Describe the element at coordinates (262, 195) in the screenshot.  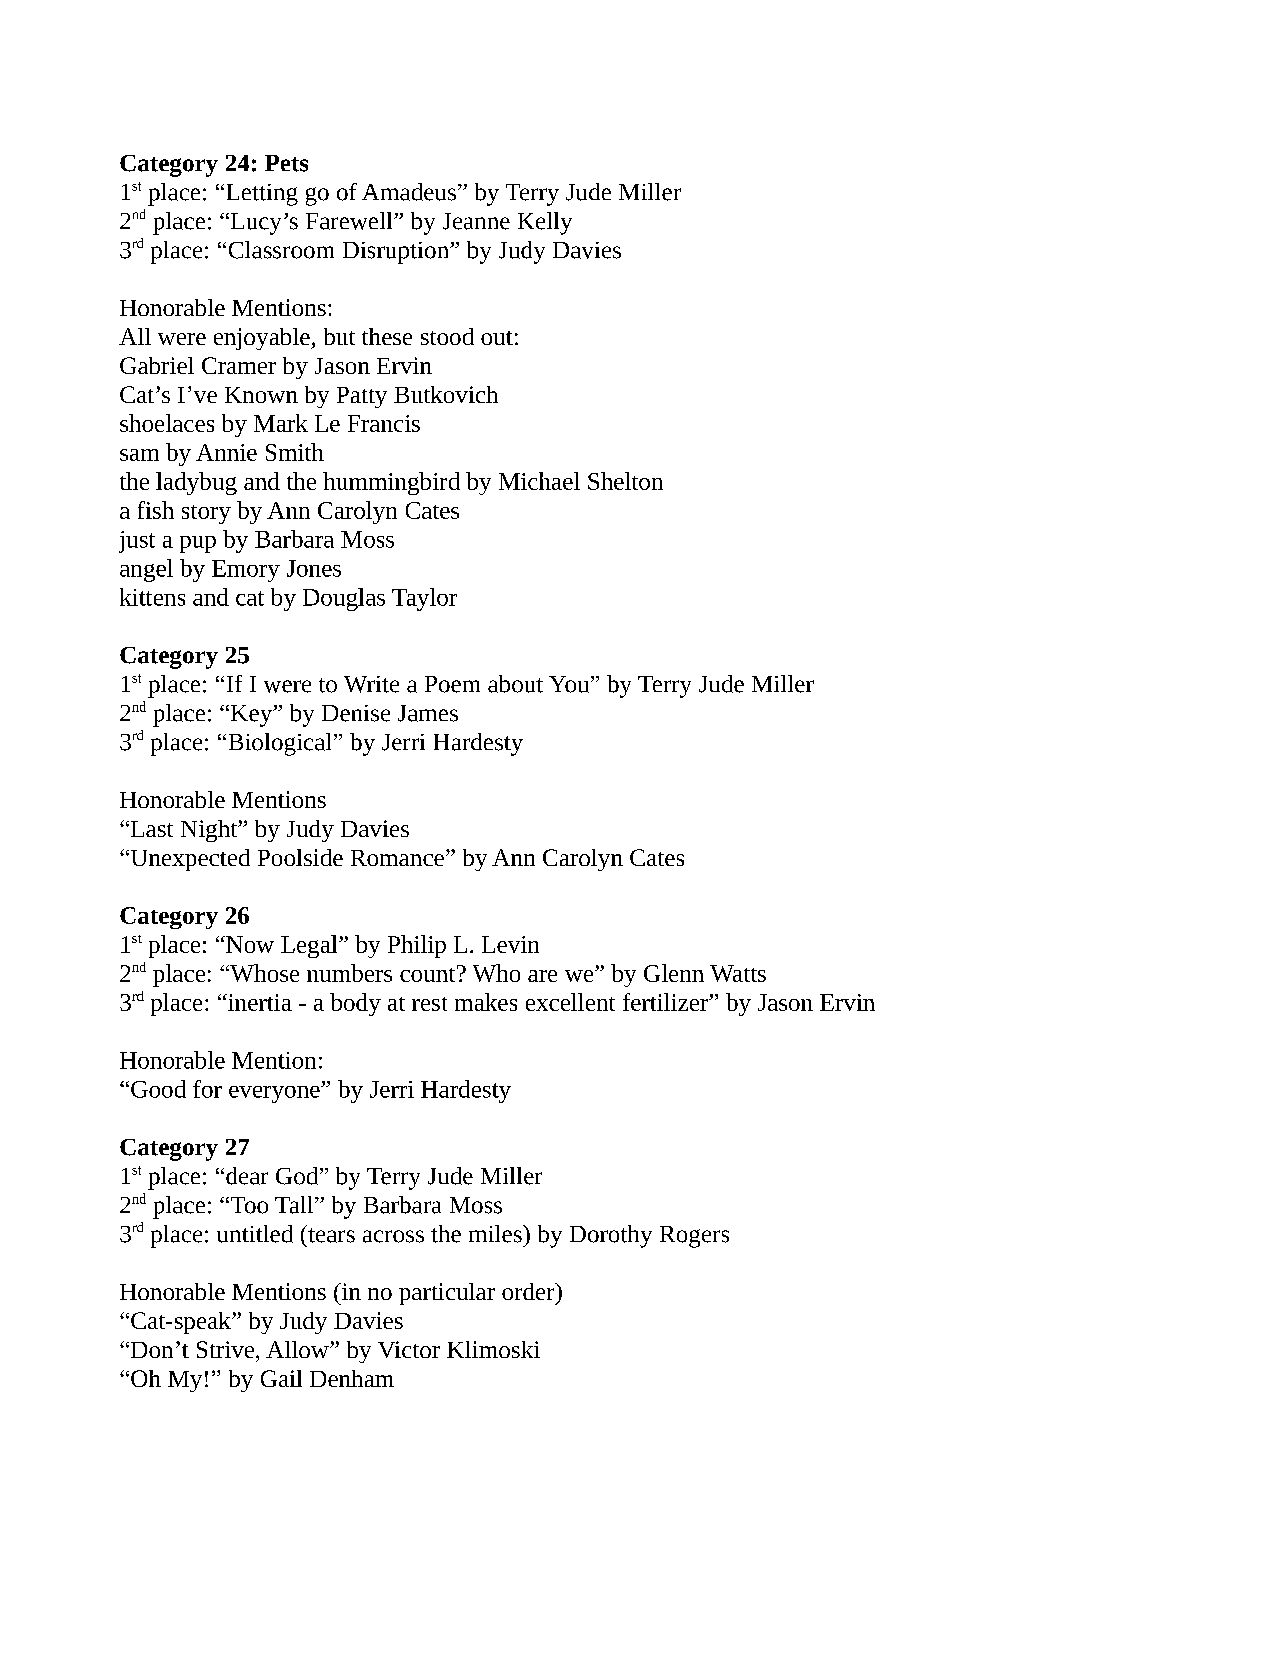
I see `Letting` at that location.
